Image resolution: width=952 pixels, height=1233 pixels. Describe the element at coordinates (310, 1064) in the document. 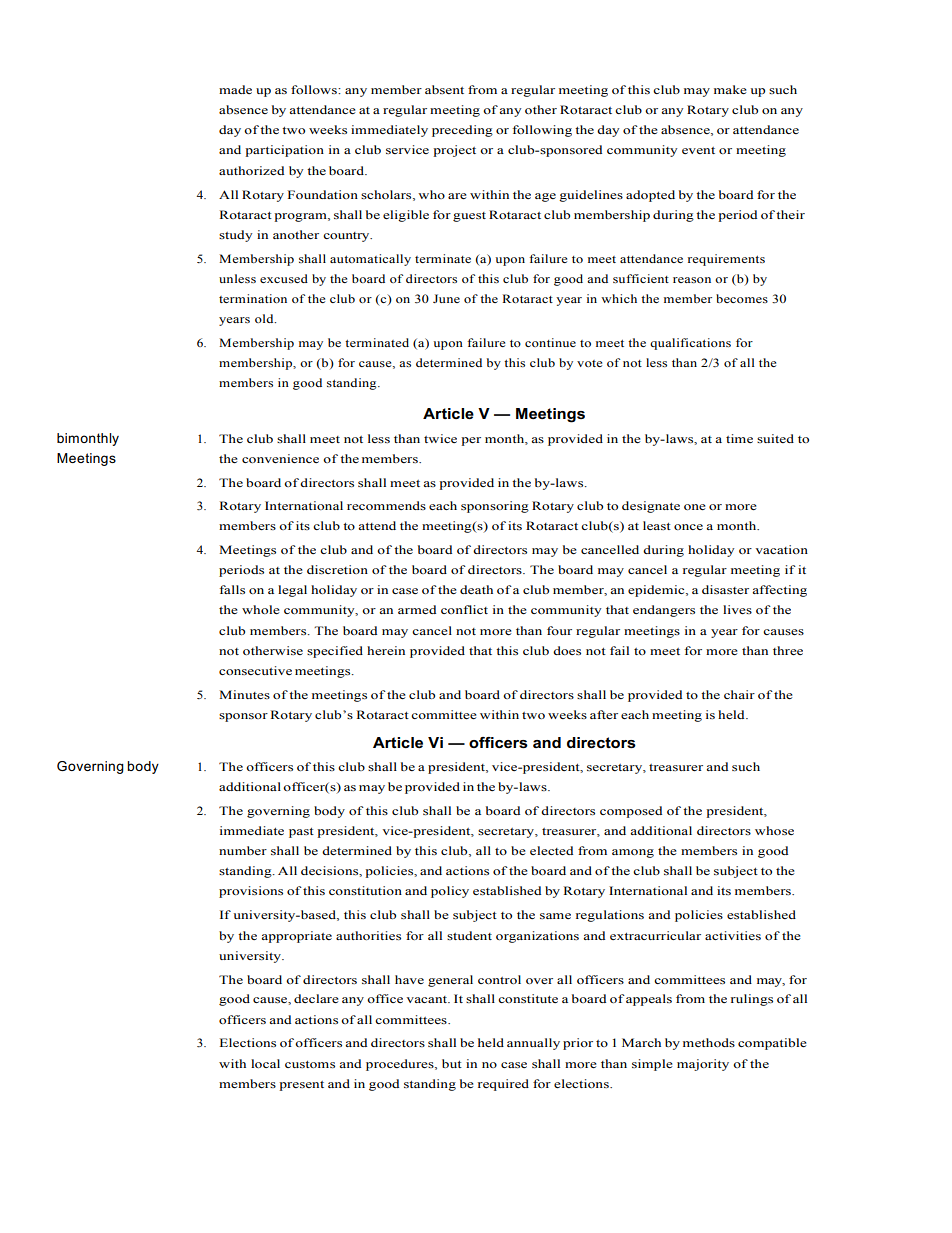

I see `customs` at that location.
